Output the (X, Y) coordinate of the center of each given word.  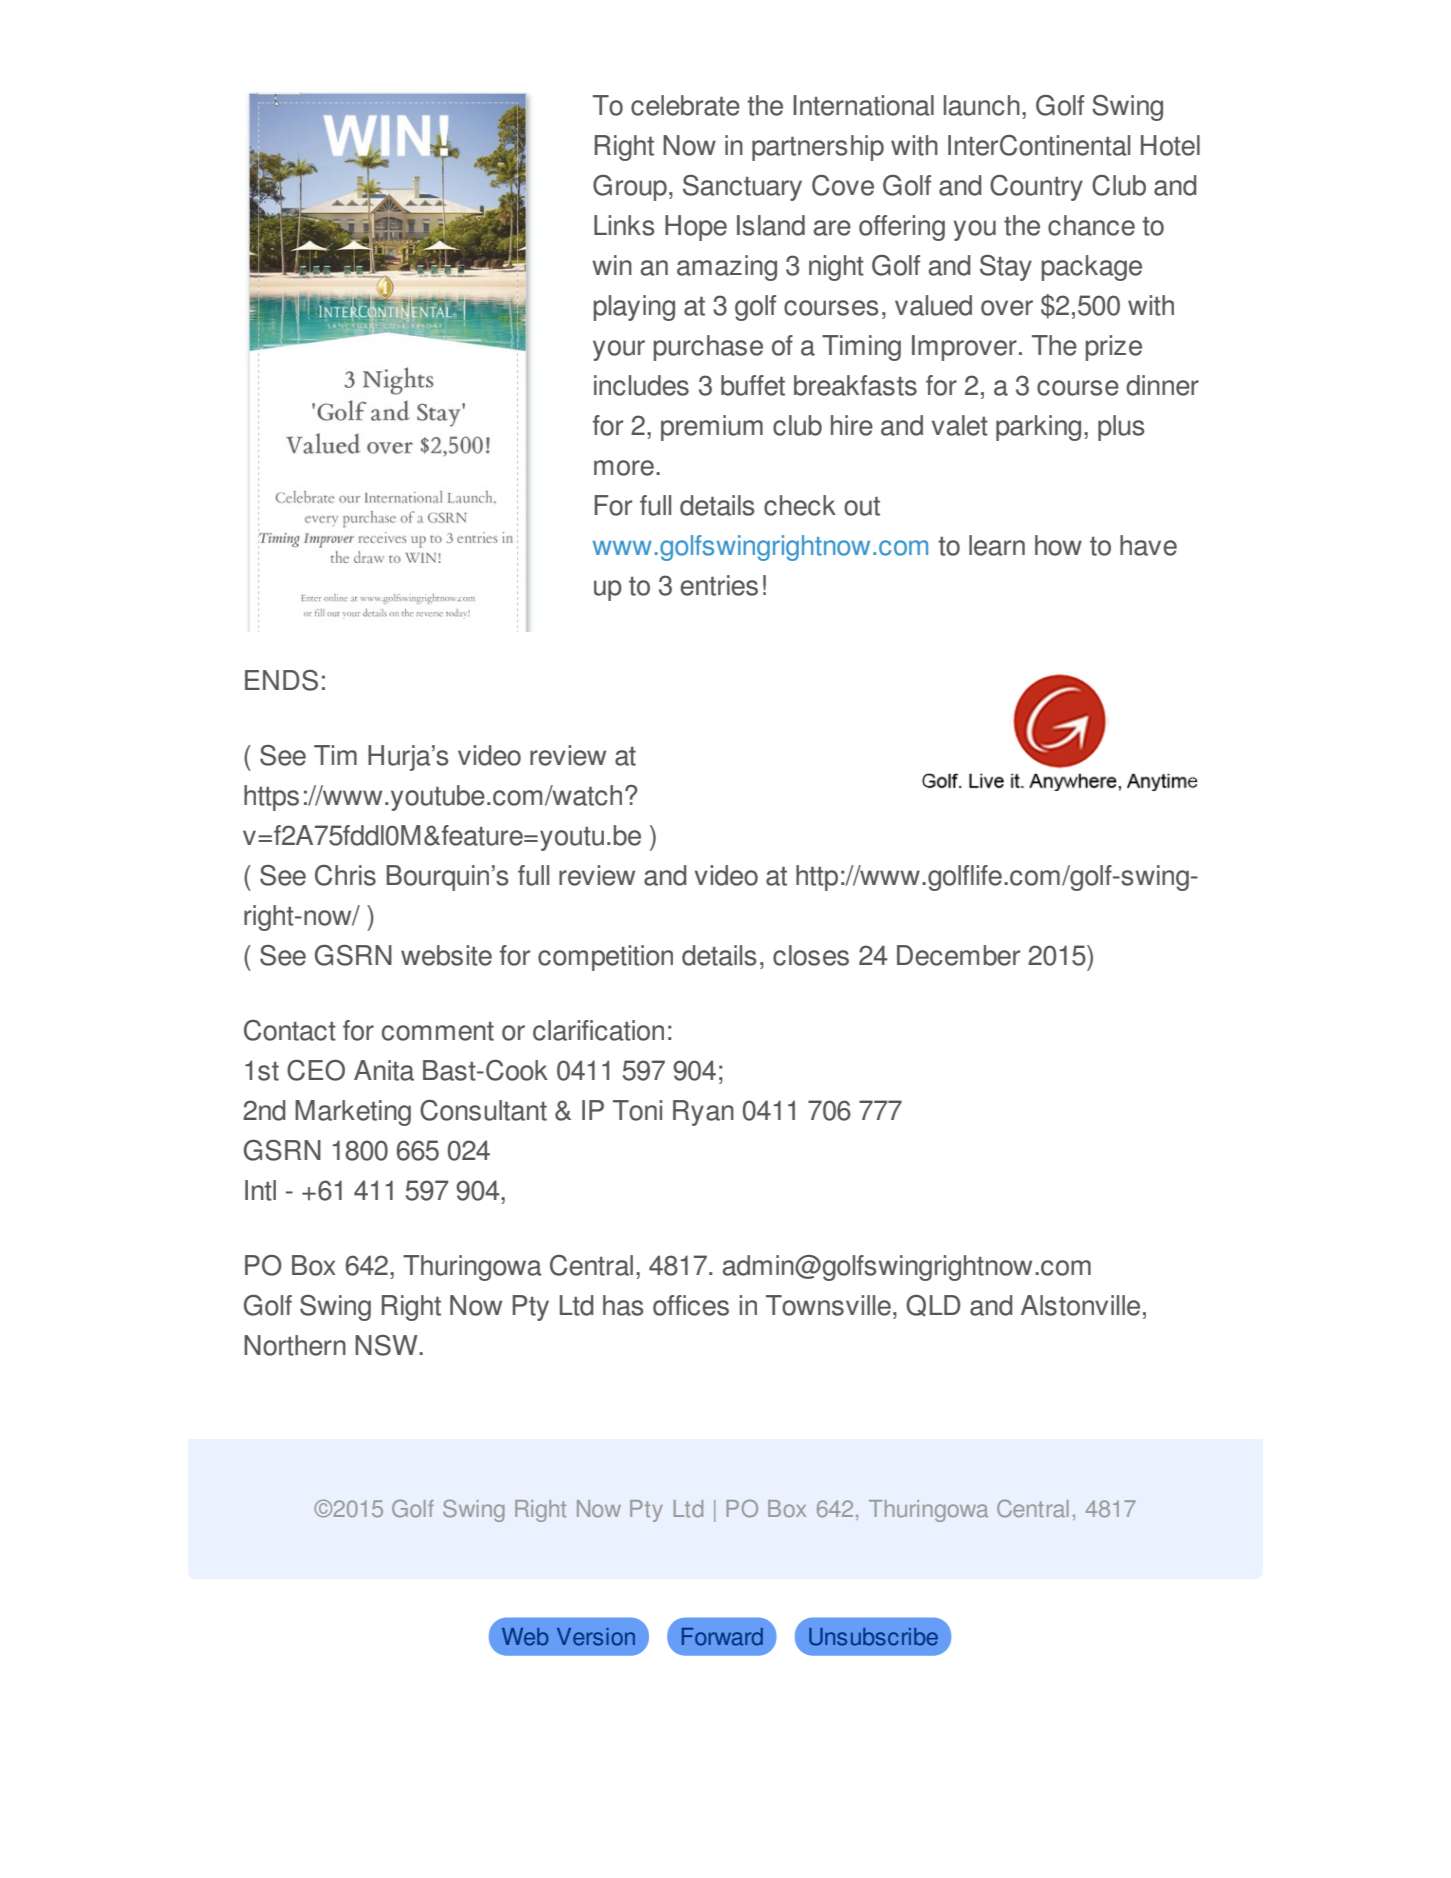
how (1058, 545)
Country (1036, 188)
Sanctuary (742, 188)
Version (596, 1637)
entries (719, 585)
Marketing (353, 1113)
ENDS (281, 680)
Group (630, 188)
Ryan (703, 1113)
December (958, 955)
